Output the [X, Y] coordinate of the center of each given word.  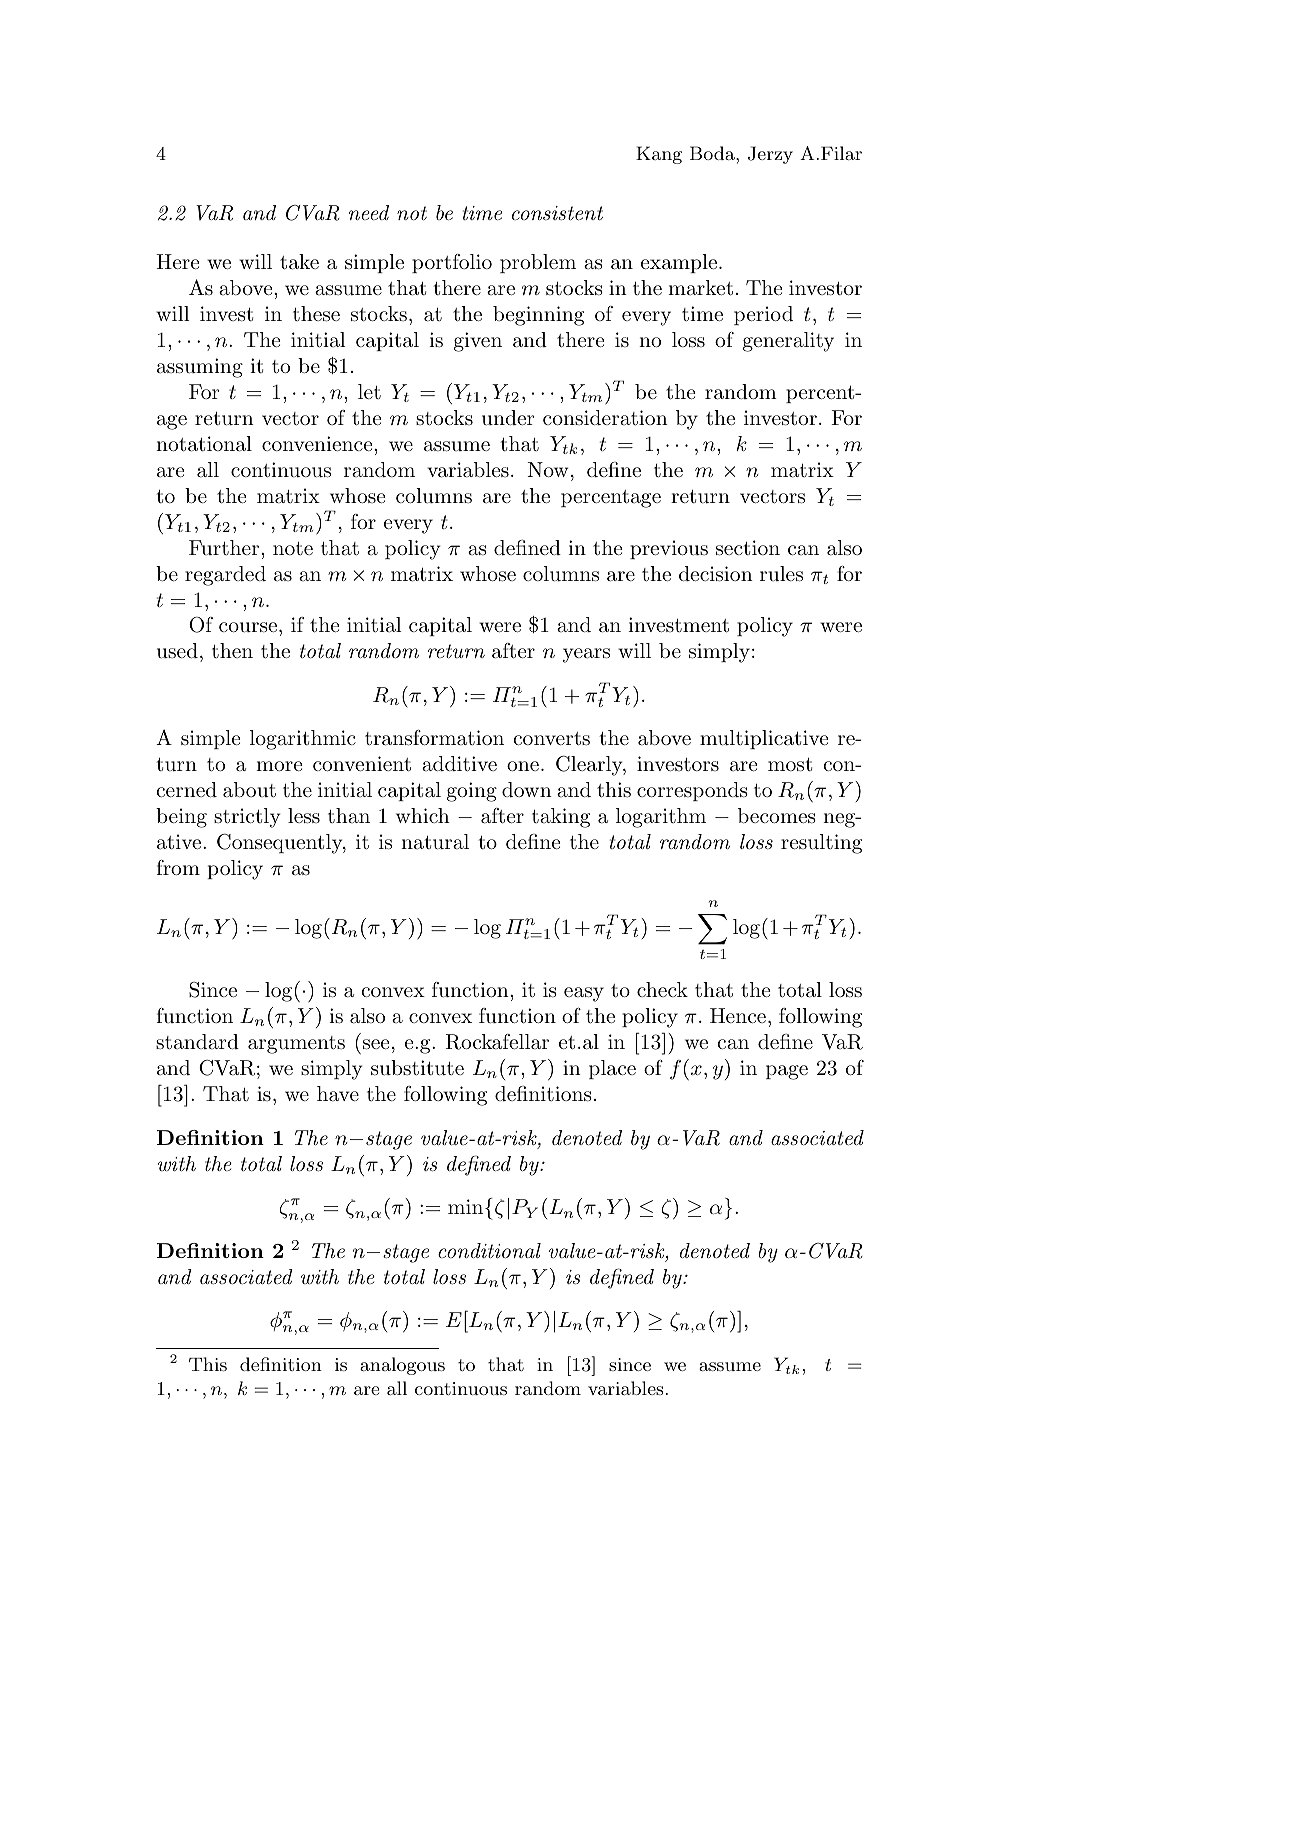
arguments [296, 1045]
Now [547, 469]
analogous [402, 1366]
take [299, 262]
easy [584, 994]
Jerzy [770, 155]
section [748, 548]
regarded [225, 576]
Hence [738, 1015]
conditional [489, 1251]
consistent [557, 213]
